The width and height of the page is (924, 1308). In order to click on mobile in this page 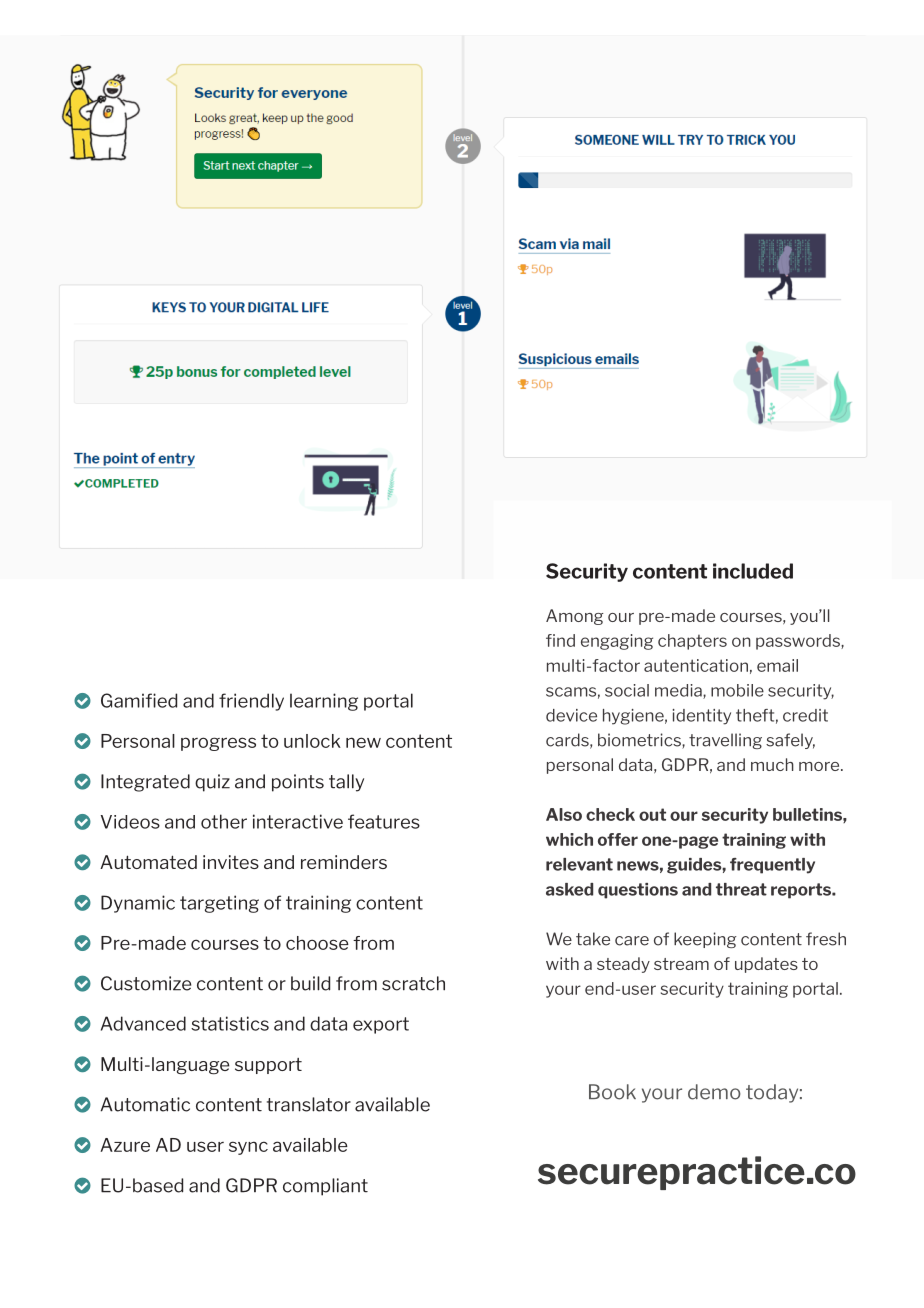, I will do `click(737, 690)`.
